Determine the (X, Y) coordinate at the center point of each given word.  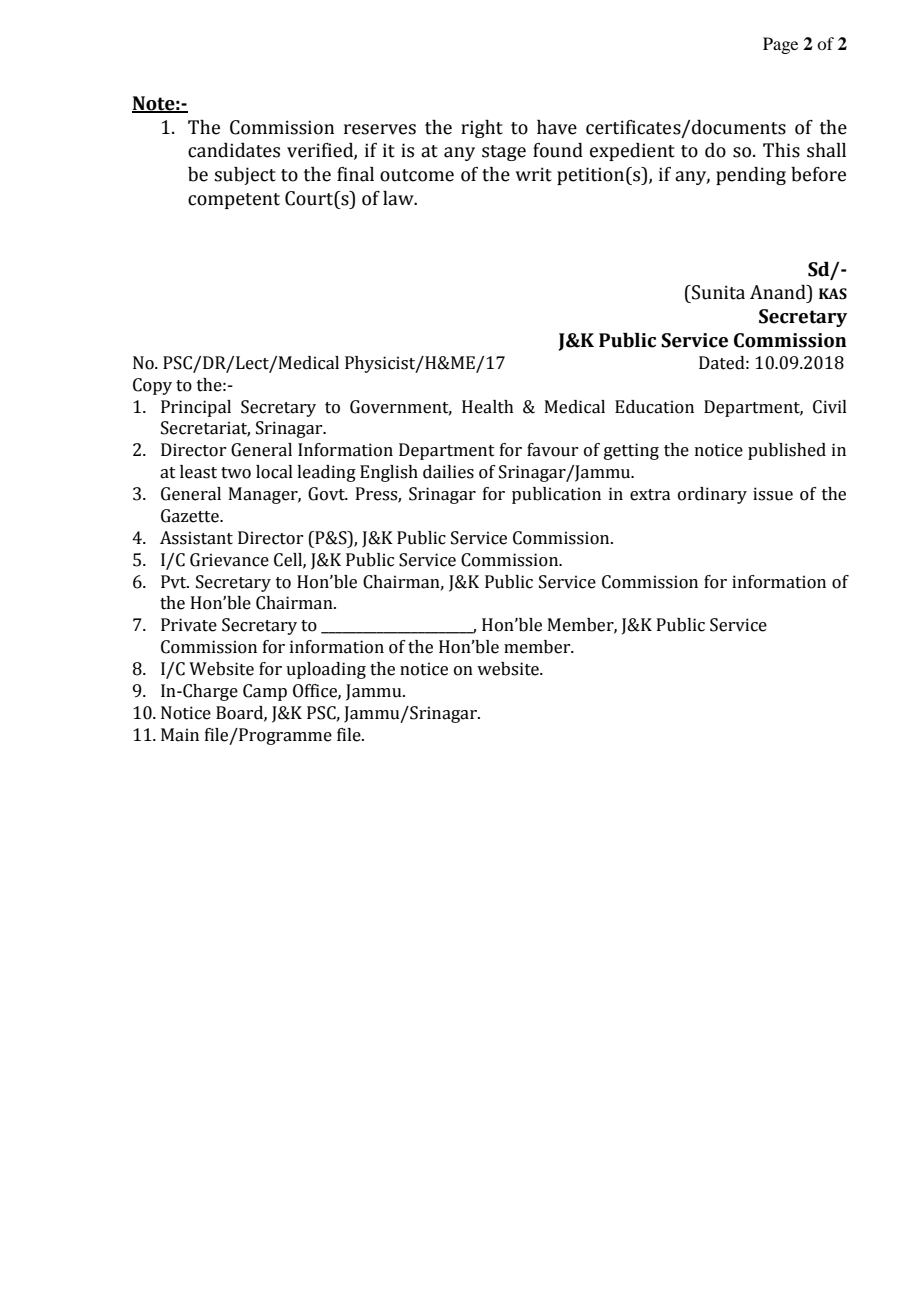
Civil (830, 407)
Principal (196, 408)
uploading (326, 670)
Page (780, 45)
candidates (234, 150)
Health (488, 407)
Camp (265, 692)
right (482, 129)
